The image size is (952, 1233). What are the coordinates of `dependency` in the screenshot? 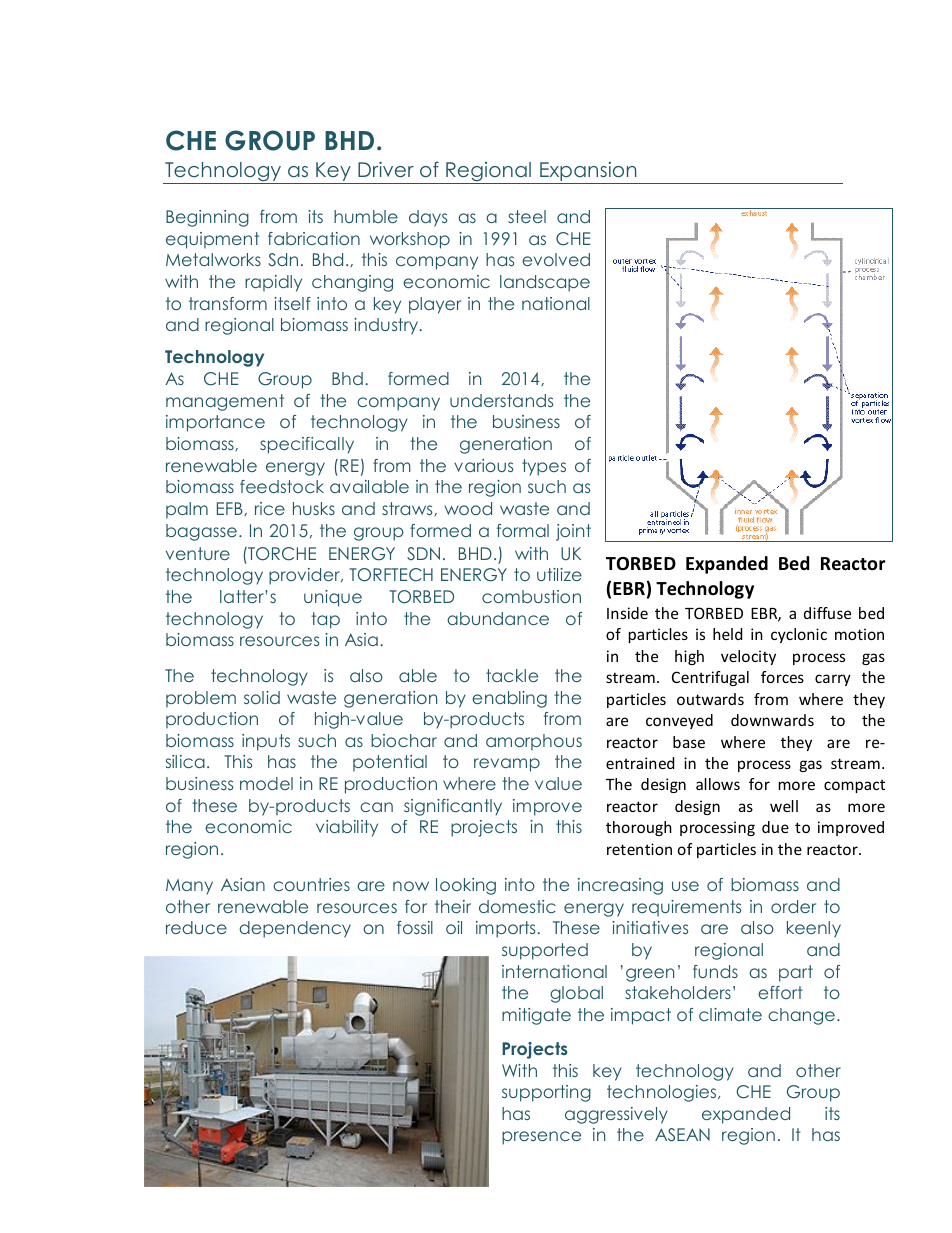 It's located at (295, 929).
